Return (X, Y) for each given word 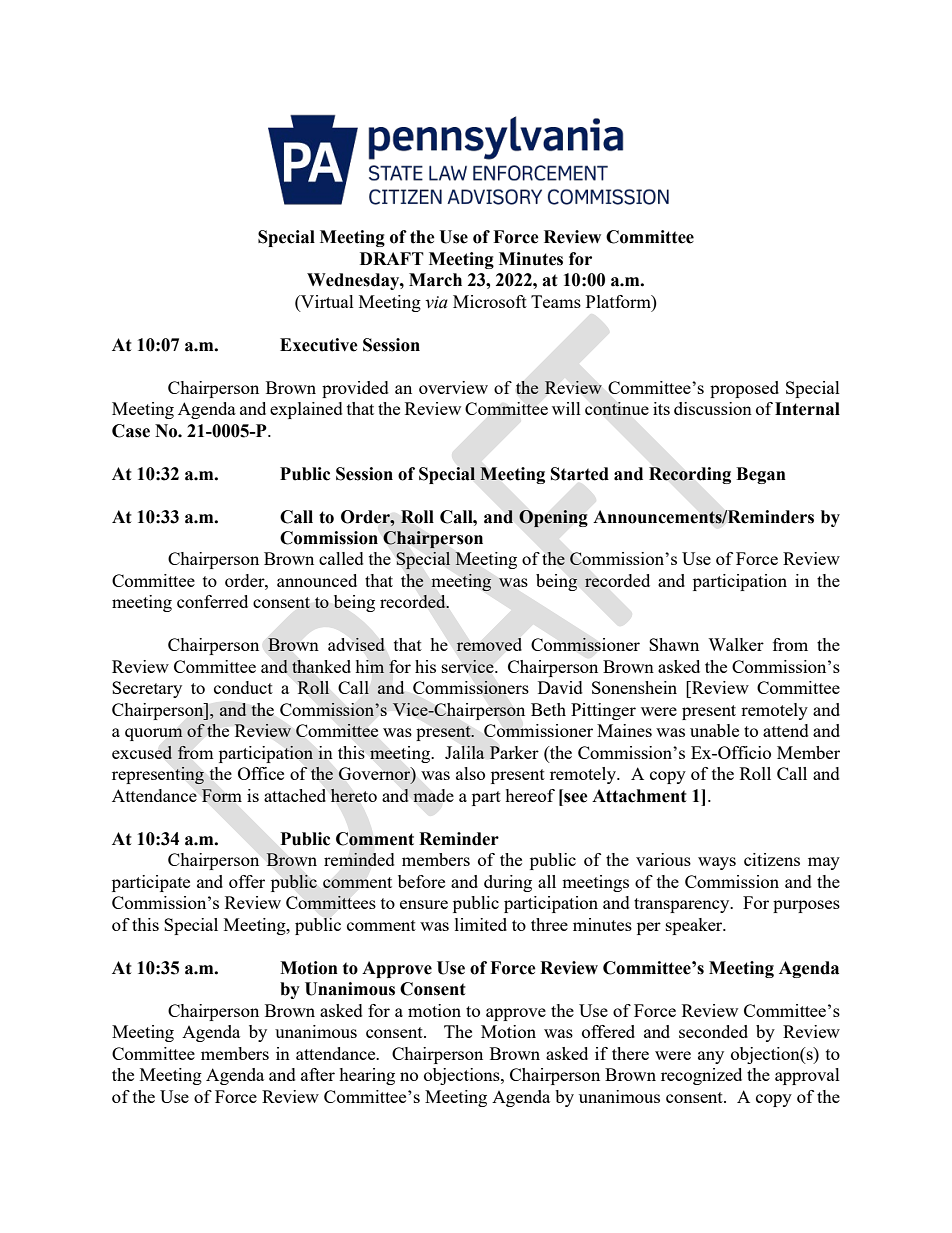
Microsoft (490, 301)
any (711, 1057)
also (470, 773)
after (318, 1074)
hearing (367, 1076)
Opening (553, 518)
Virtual (326, 301)
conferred (212, 601)
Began (761, 475)
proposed (744, 389)
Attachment (639, 796)
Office (261, 773)
